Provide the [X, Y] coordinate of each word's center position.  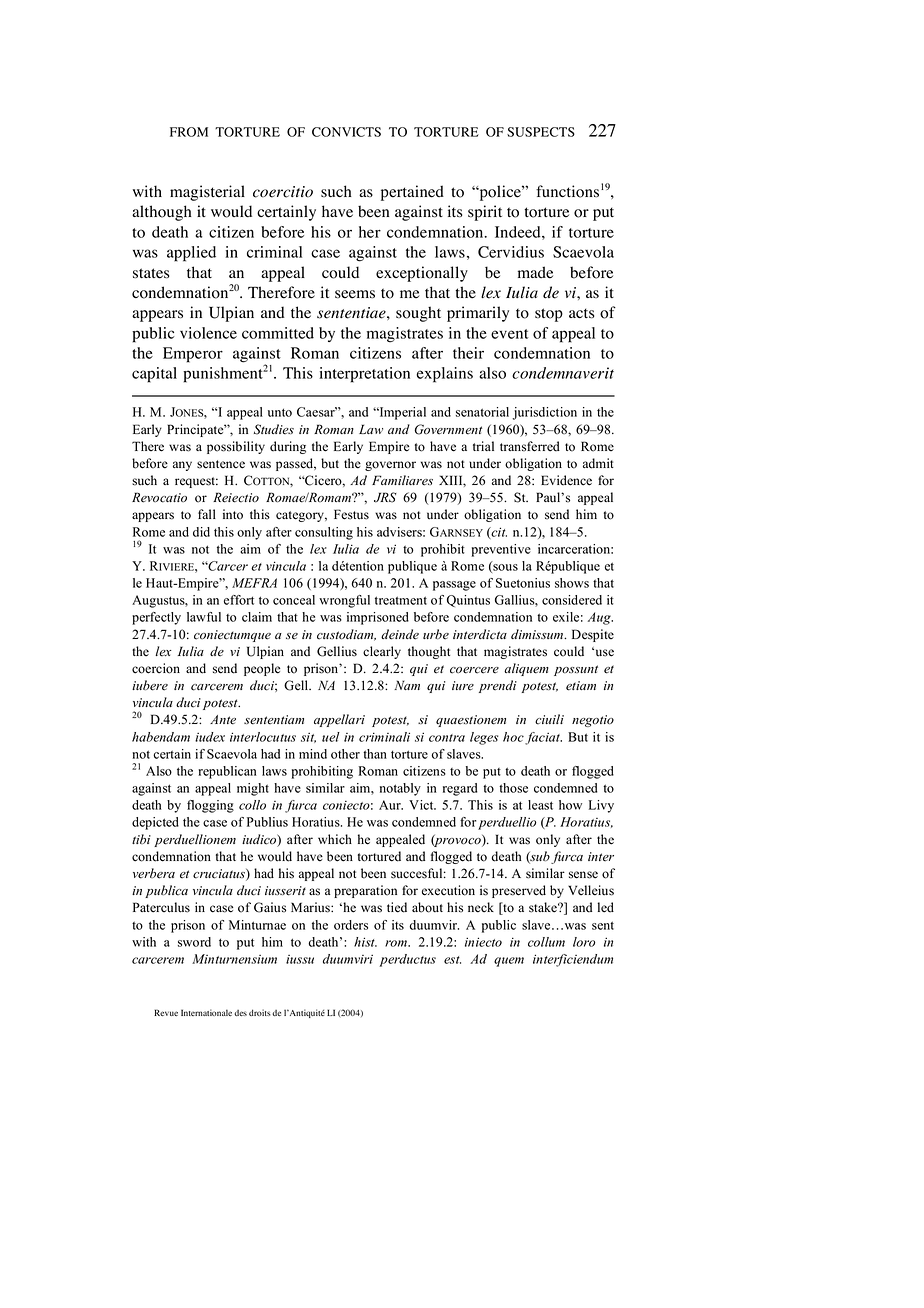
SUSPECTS [541, 132]
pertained [412, 193]
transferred [530, 446]
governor [390, 466]
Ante [223, 720]
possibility [236, 447]
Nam [407, 685]
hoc [514, 738]
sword [194, 942]
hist [365, 942]
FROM [189, 132]
